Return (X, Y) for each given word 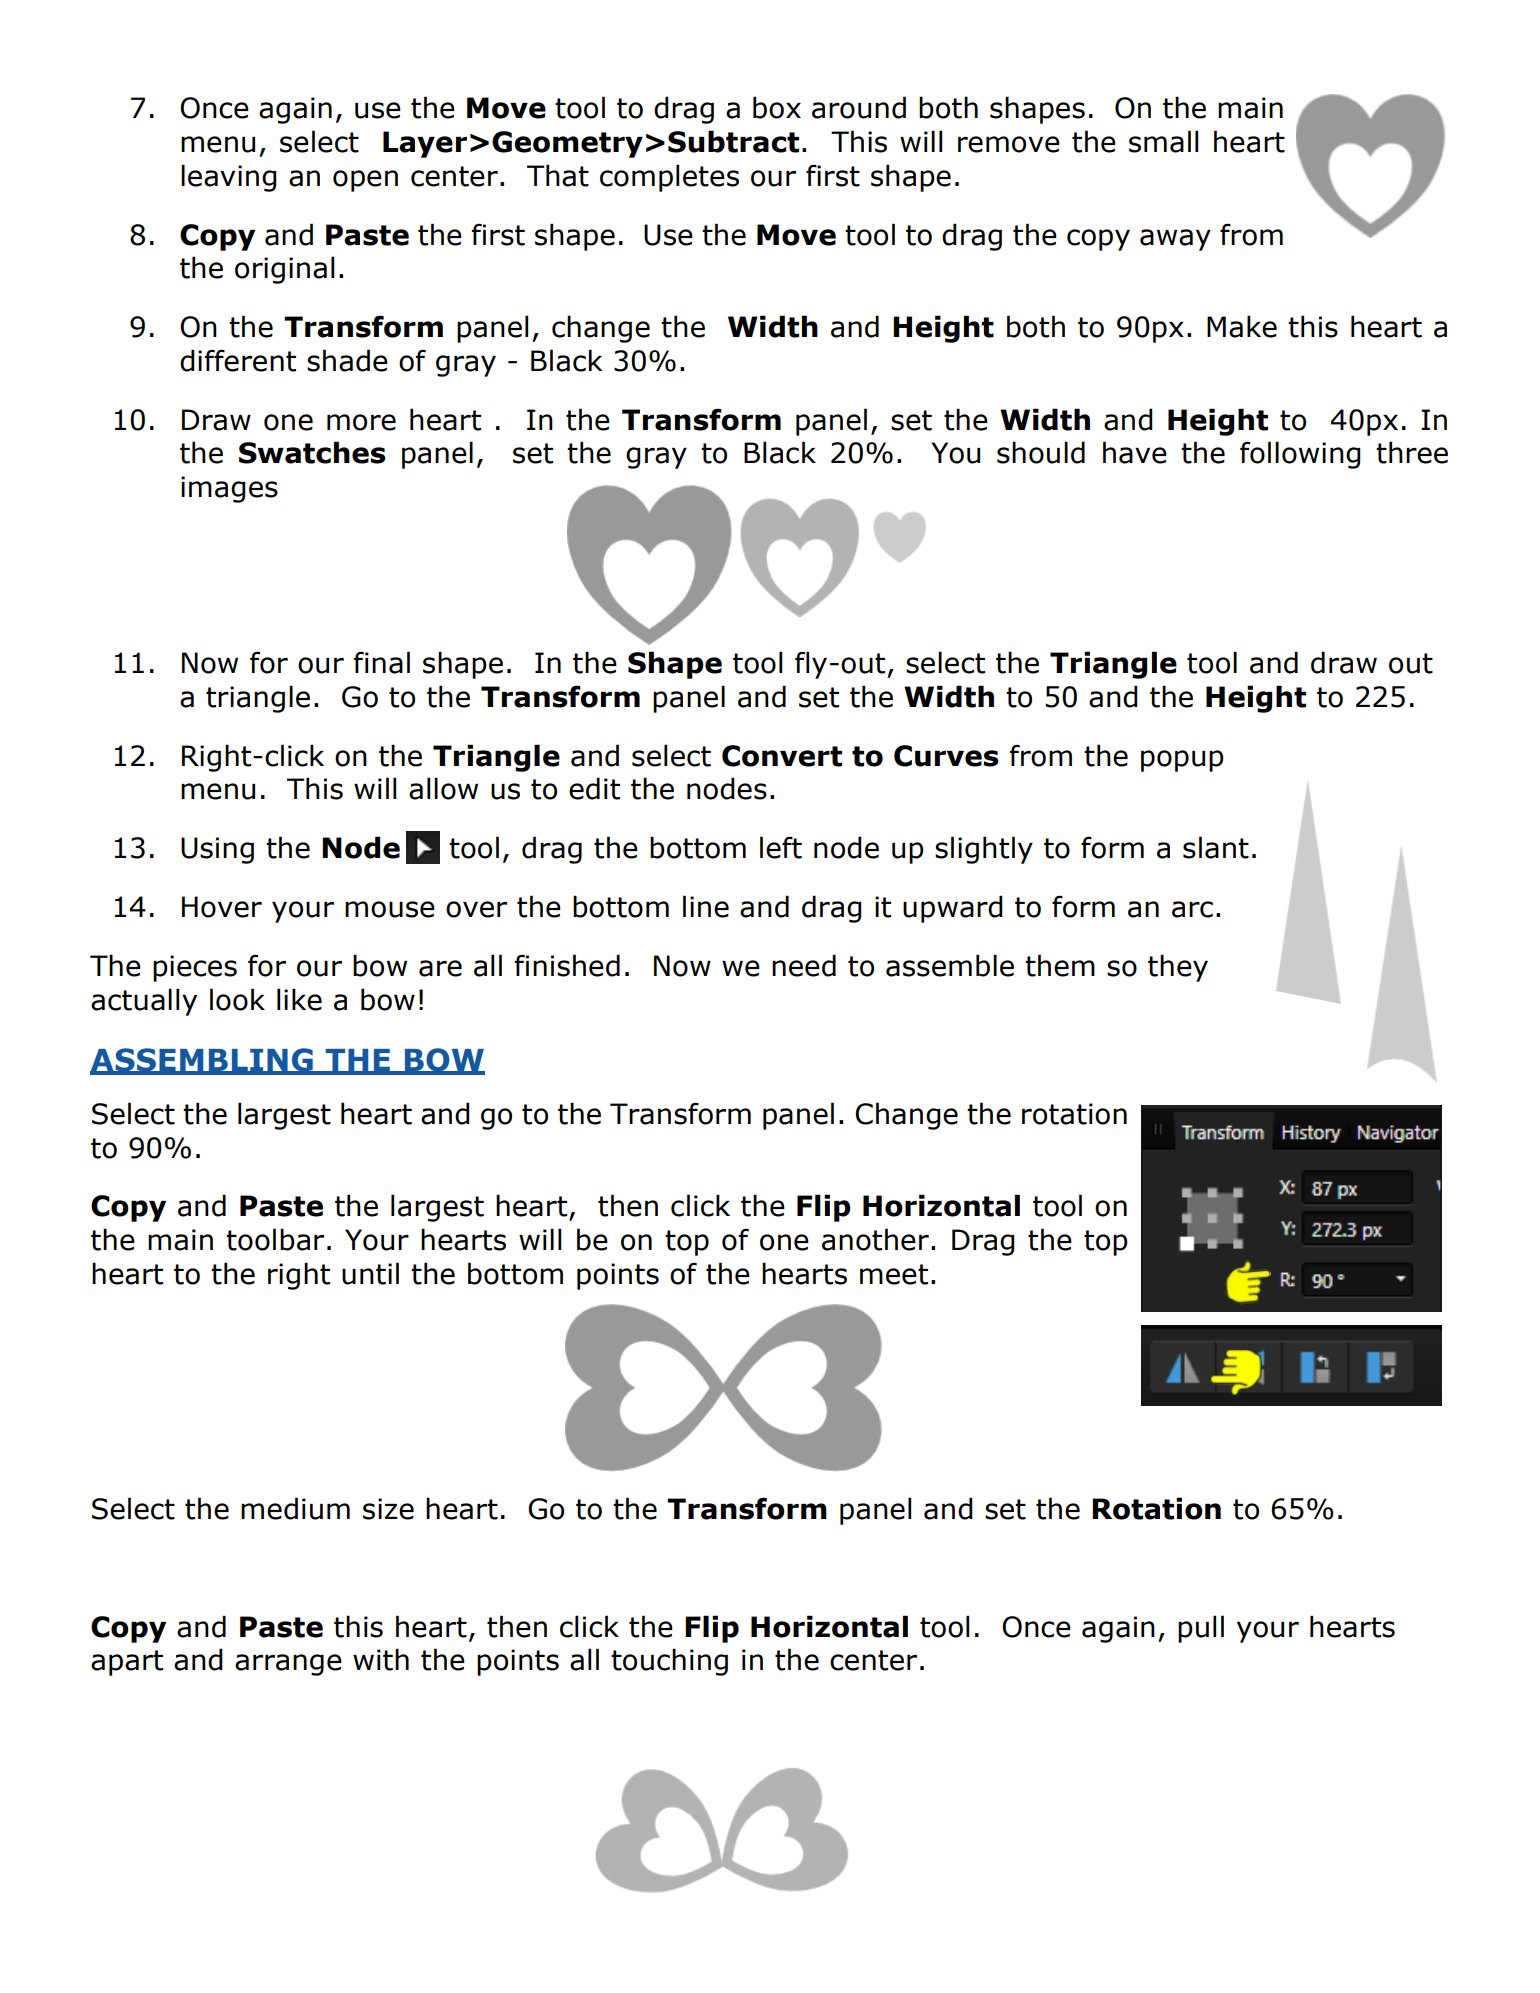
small (1163, 141)
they (1178, 968)
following (1300, 455)
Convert (782, 756)
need (804, 965)
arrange (288, 1665)
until (370, 1273)
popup (1182, 761)
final (381, 662)
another (875, 1239)
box (777, 107)
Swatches (312, 452)
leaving (229, 178)
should (1041, 452)
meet (894, 1274)
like (299, 999)
